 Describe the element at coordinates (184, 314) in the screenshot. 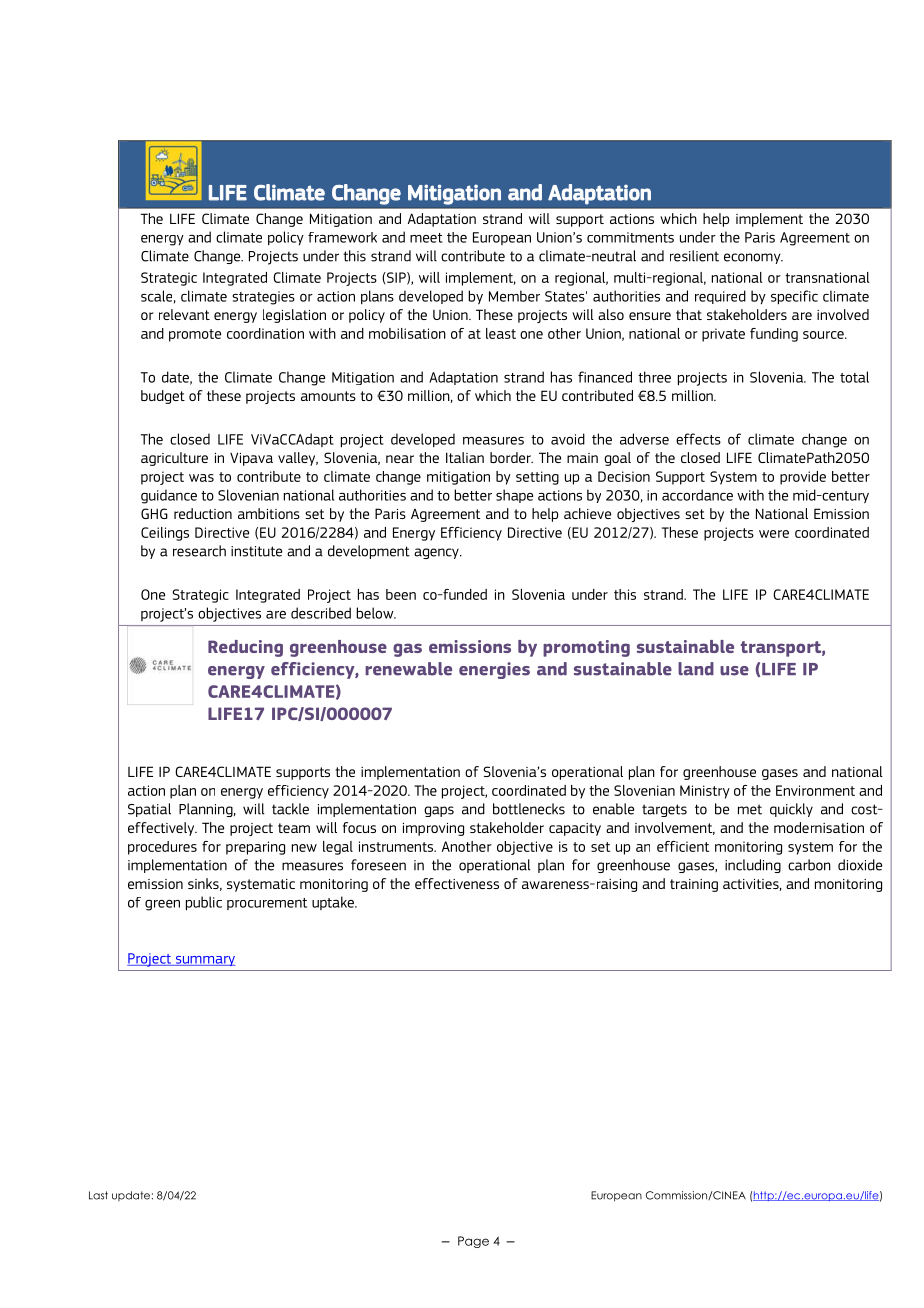

I see `relevant` at that location.
